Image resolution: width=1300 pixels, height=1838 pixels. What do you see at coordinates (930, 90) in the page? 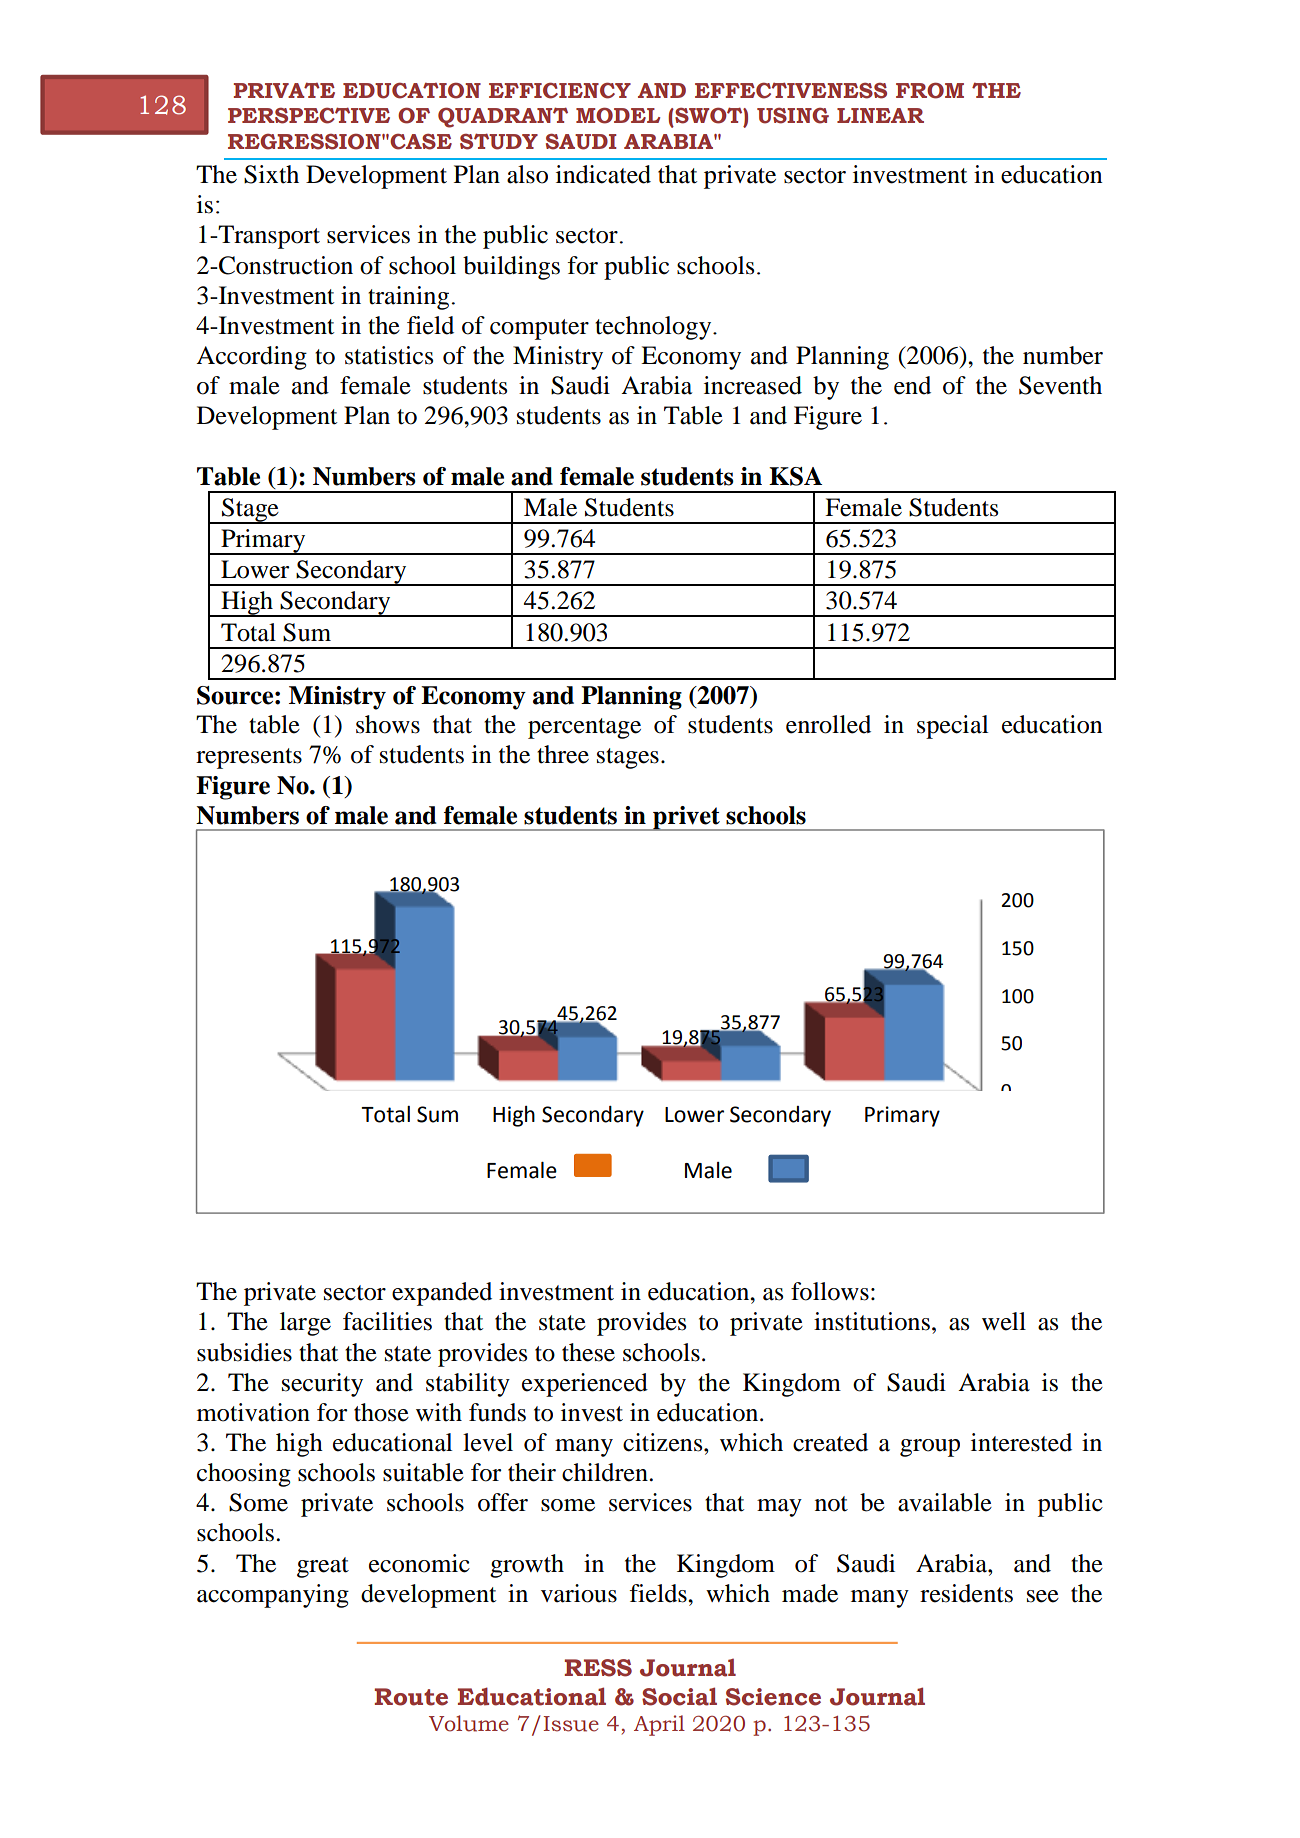
I see `FROM` at bounding box center [930, 90].
